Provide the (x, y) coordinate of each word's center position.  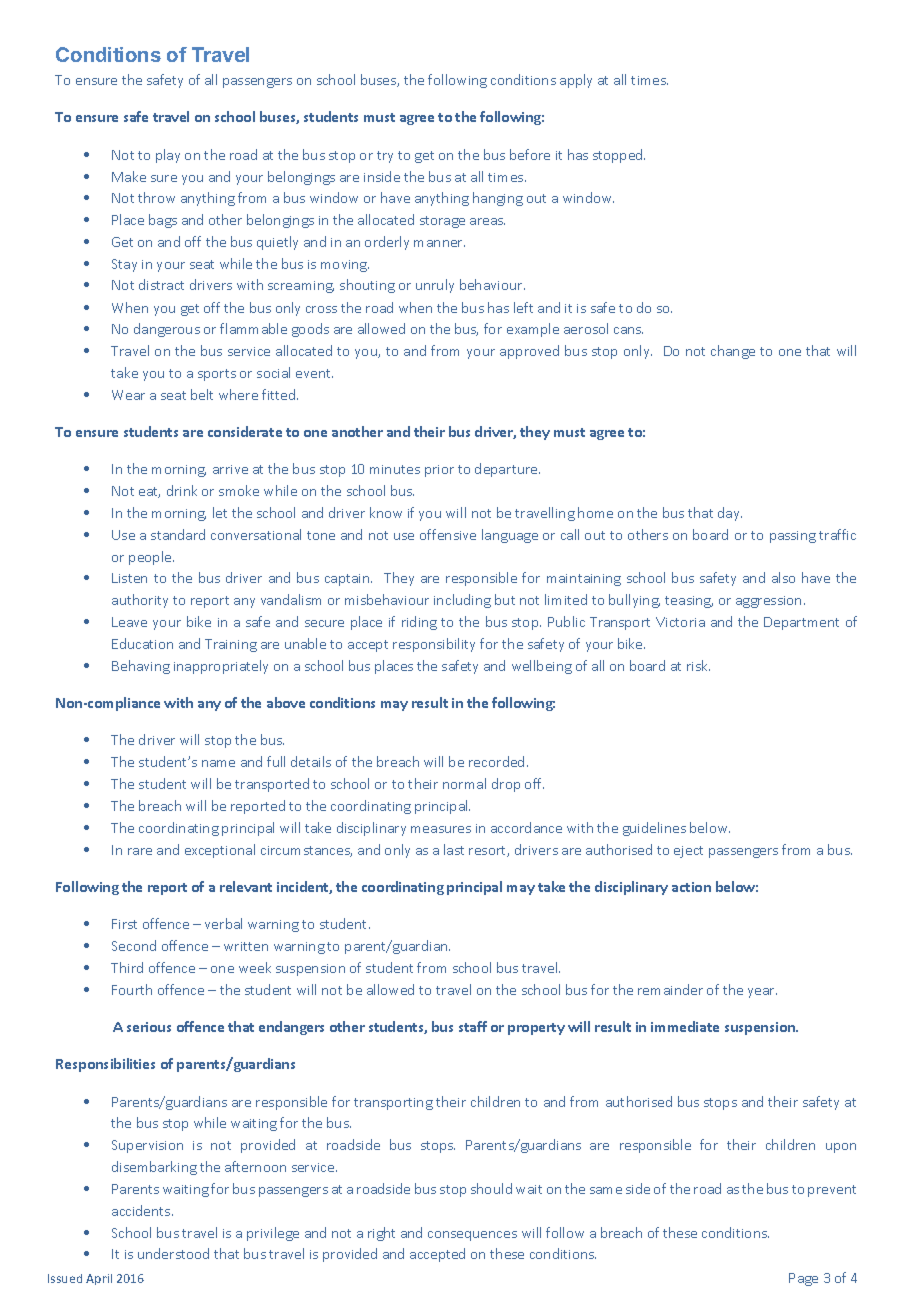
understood (173, 1253)
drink (182, 490)
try (385, 157)
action (691, 887)
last (454, 849)
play (168, 156)
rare (140, 851)
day (730, 514)
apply (576, 81)
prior (439, 471)
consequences (472, 1236)
